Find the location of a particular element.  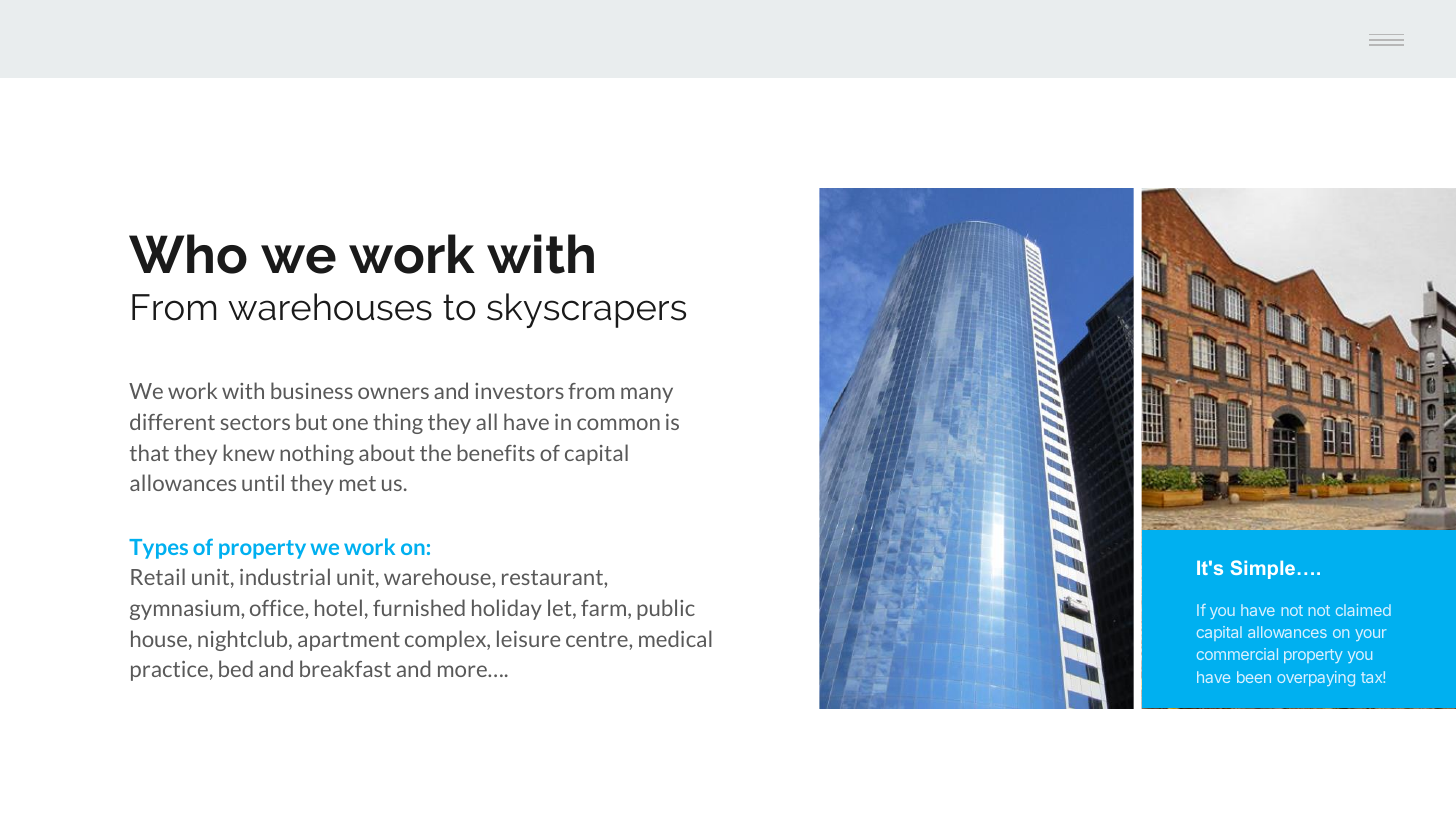

skyscrapers is located at coordinates (586, 310).
